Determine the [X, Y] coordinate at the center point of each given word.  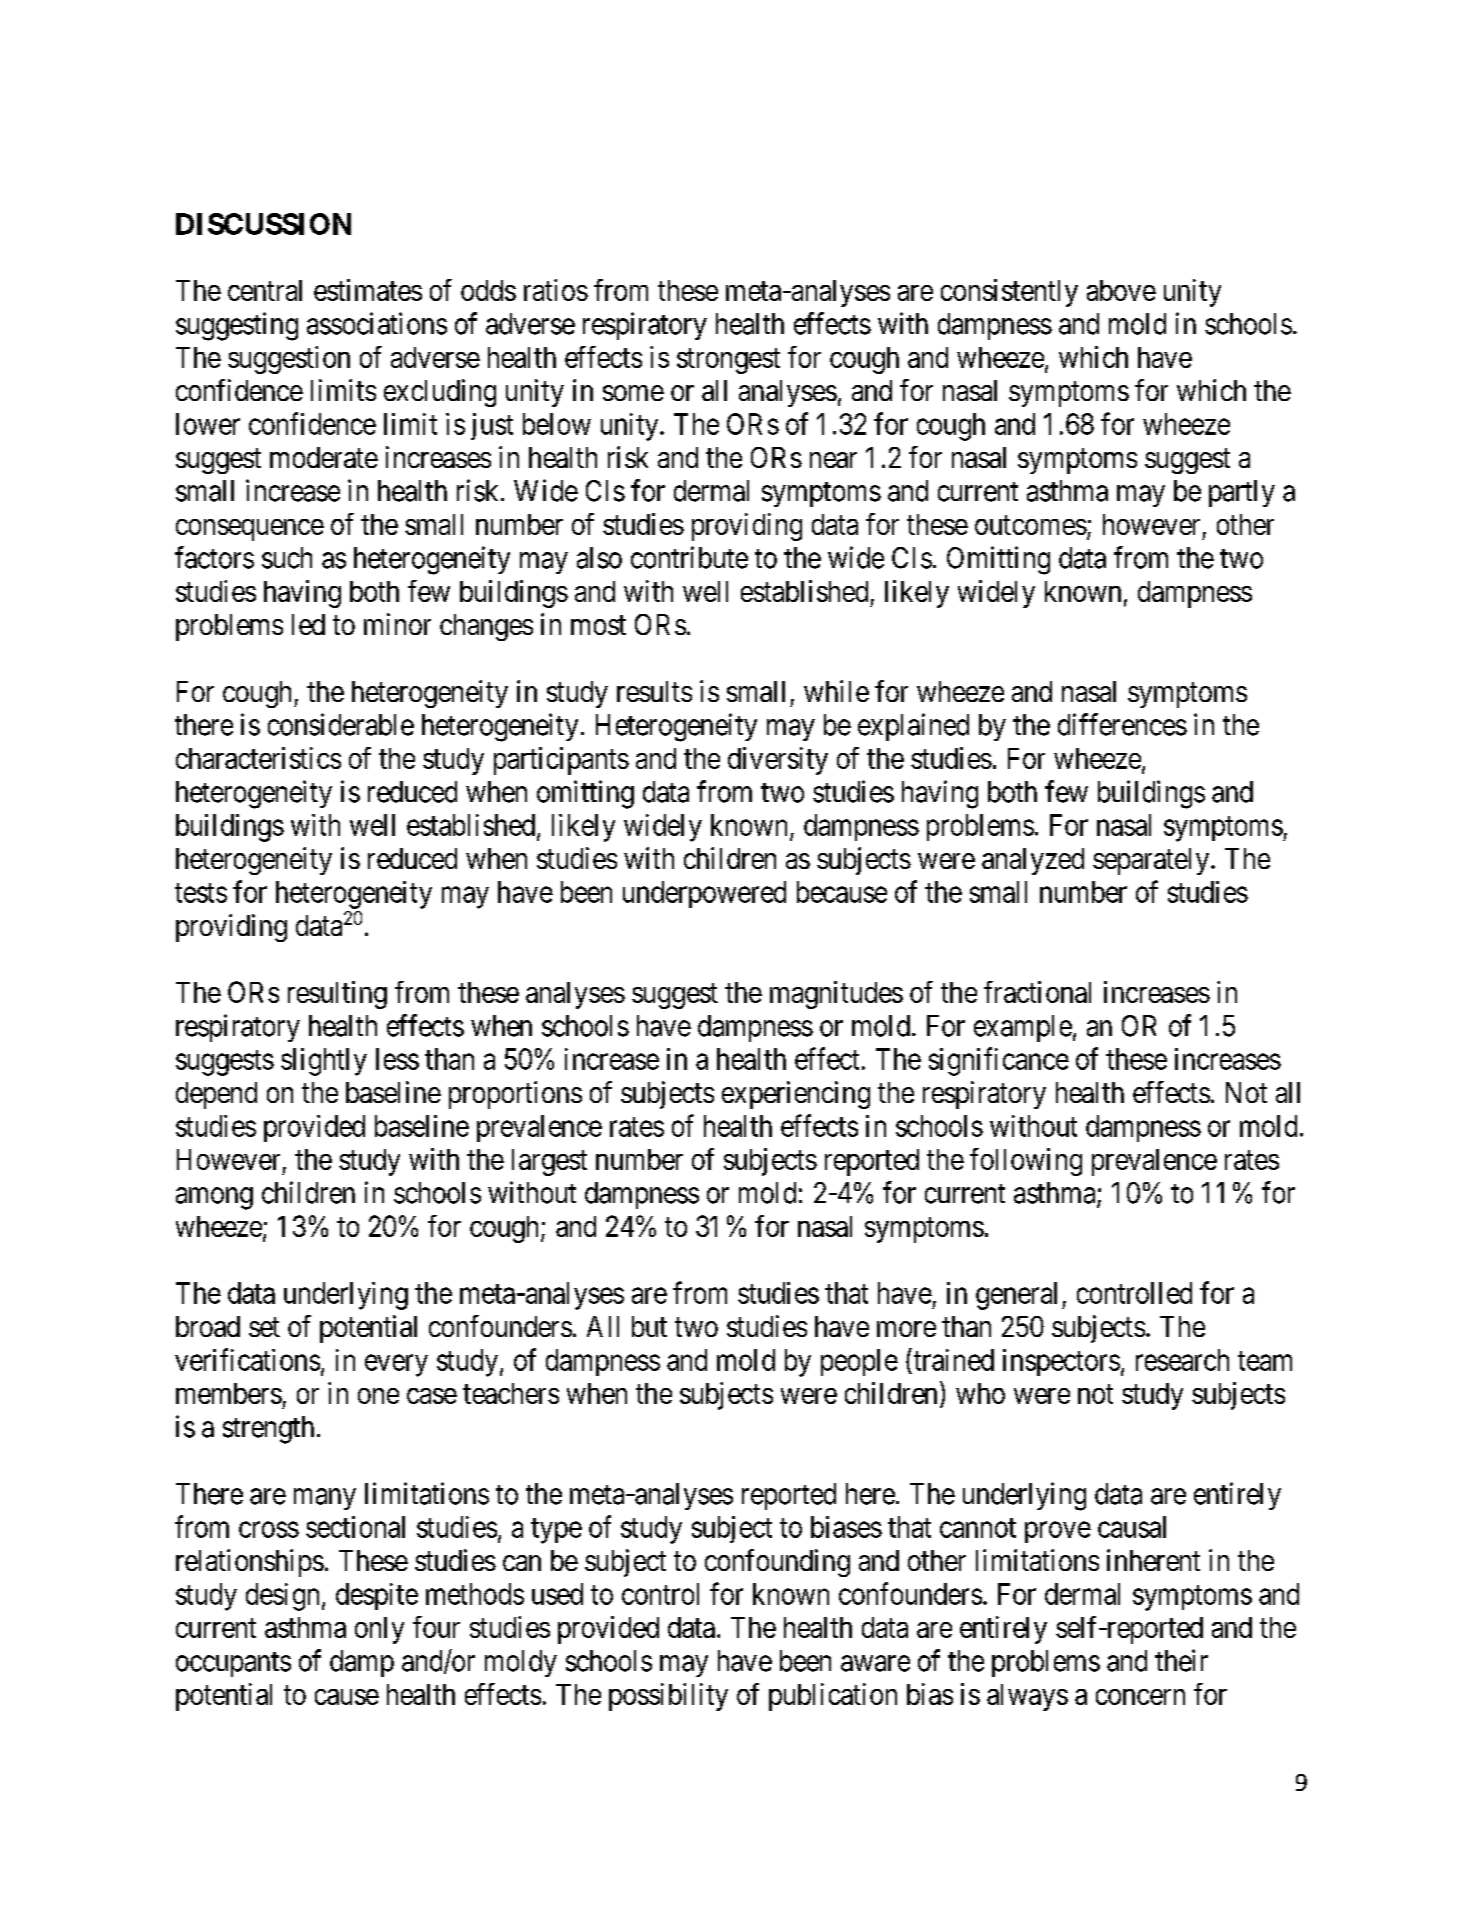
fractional [1037, 992]
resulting [337, 995]
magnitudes [836, 995]
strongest [728, 361]
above [1121, 290]
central [265, 290]
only [379, 1630]
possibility [668, 1697]
